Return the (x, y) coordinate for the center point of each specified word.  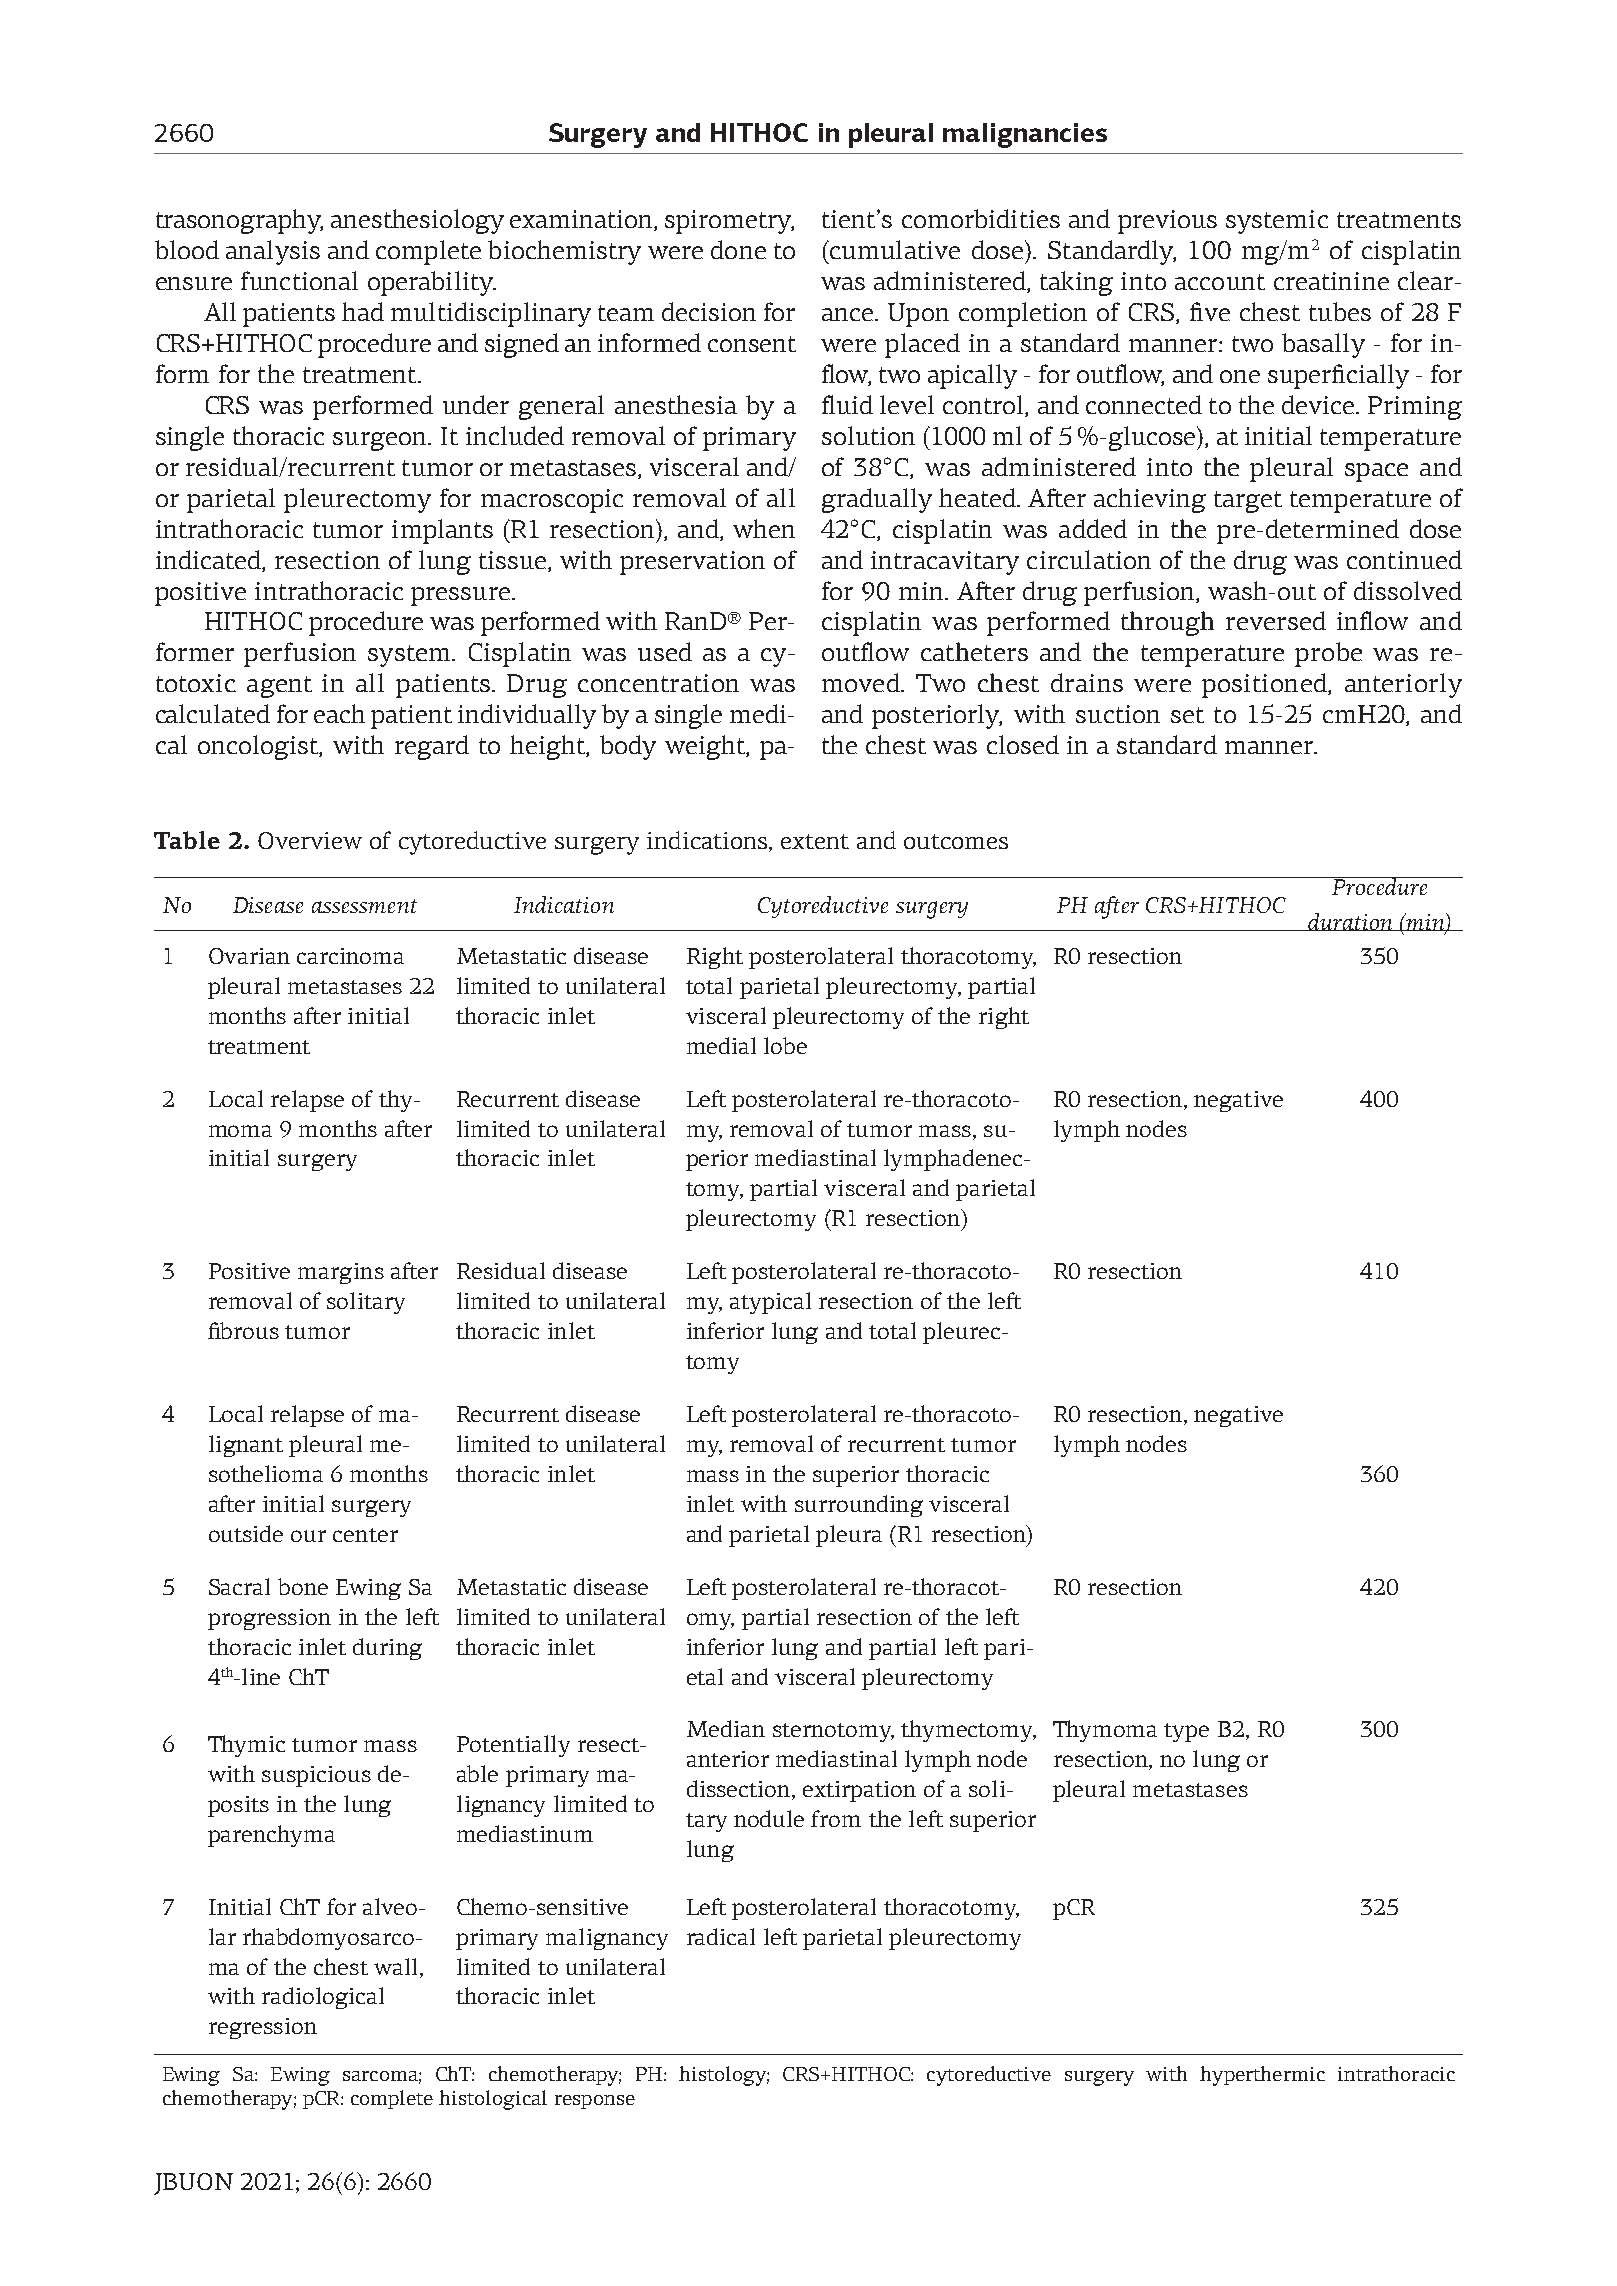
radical (721, 1936)
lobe (785, 1045)
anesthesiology (417, 221)
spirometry (729, 222)
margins (341, 1273)
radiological (323, 1998)
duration (1350, 922)
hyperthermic (1262, 2076)
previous (1167, 222)
